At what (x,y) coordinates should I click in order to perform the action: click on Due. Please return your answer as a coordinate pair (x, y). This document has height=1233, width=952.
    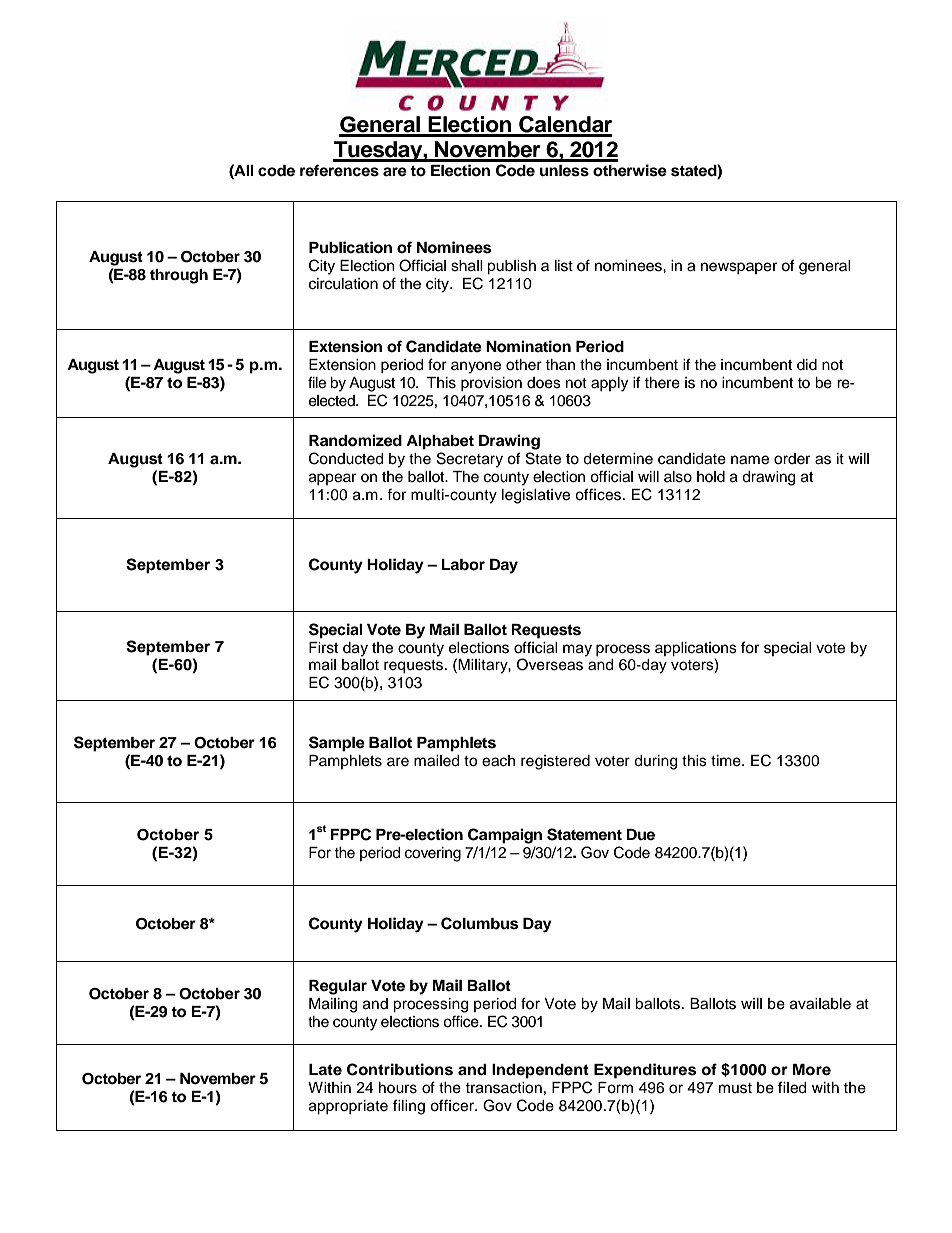
    Looking at the image, I should click on (640, 835).
